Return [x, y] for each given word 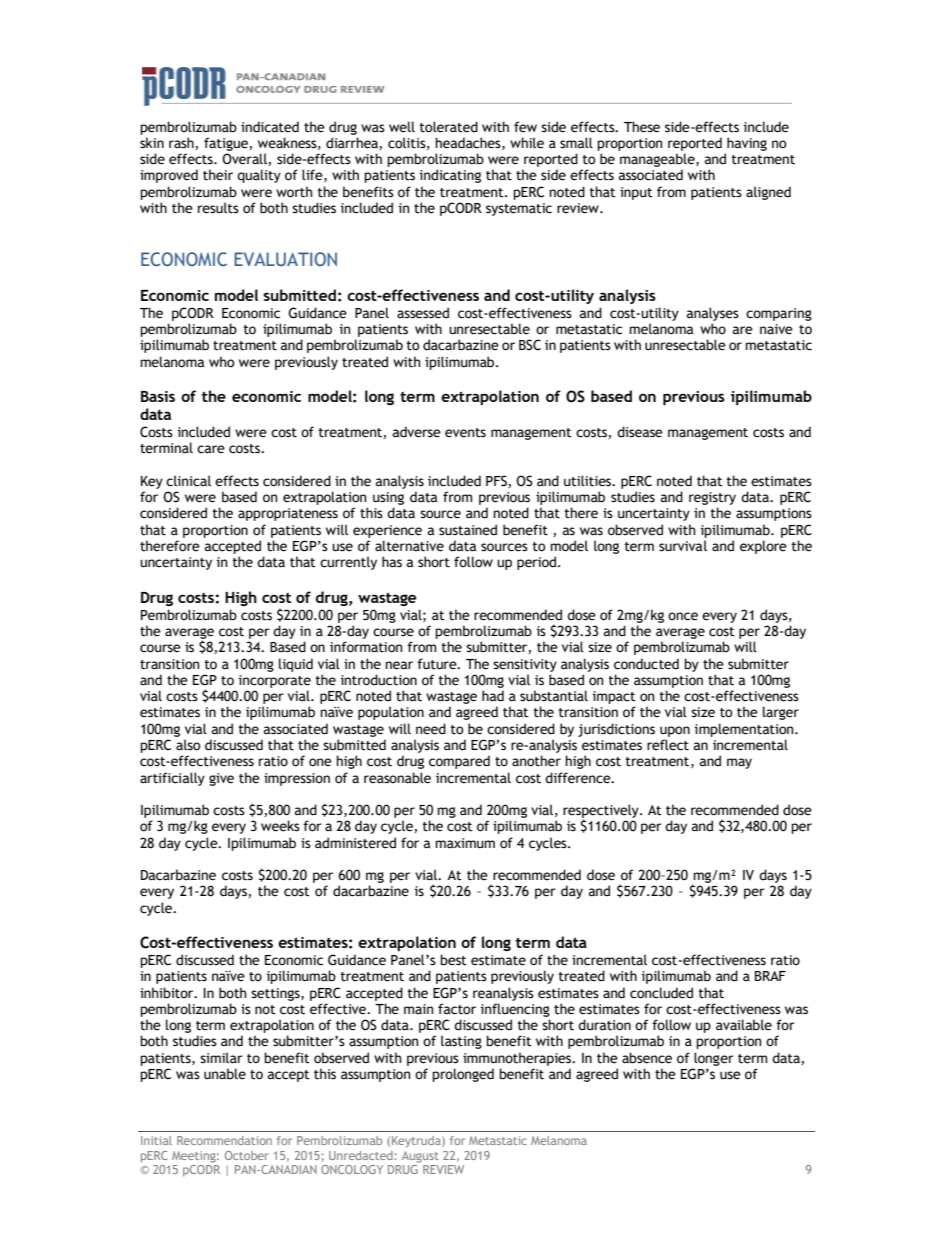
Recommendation [224, 1140]
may [739, 763]
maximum [465, 843]
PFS [497, 481]
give [221, 779]
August [420, 1157]
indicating [450, 176]
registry [712, 500]
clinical [188, 481]
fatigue [227, 144]
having [747, 144]
